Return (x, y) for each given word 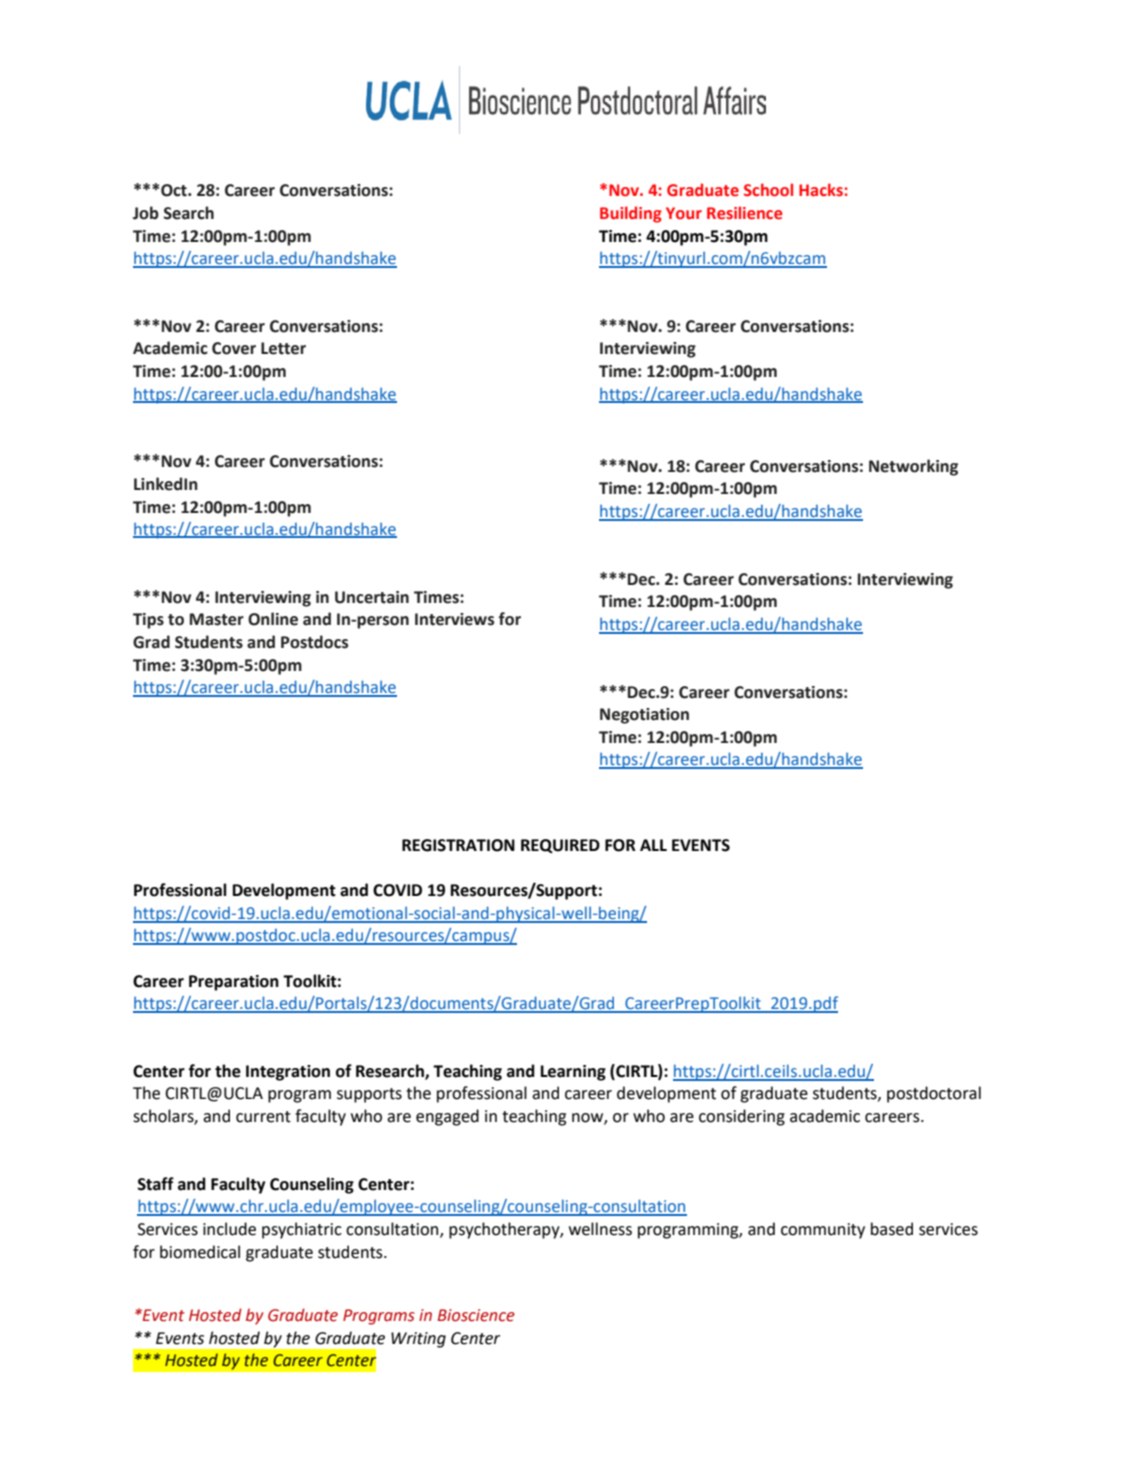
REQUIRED (560, 846)
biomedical (200, 1252)
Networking (913, 467)
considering (742, 1117)
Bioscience (476, 1315)
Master (217, 619)
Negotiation (644, 716)
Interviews (454, 619)
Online (273, 619)
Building (631, 214)
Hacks (822, 190)
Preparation (234, 983)
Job (146, 213)
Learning (573, 1073)
